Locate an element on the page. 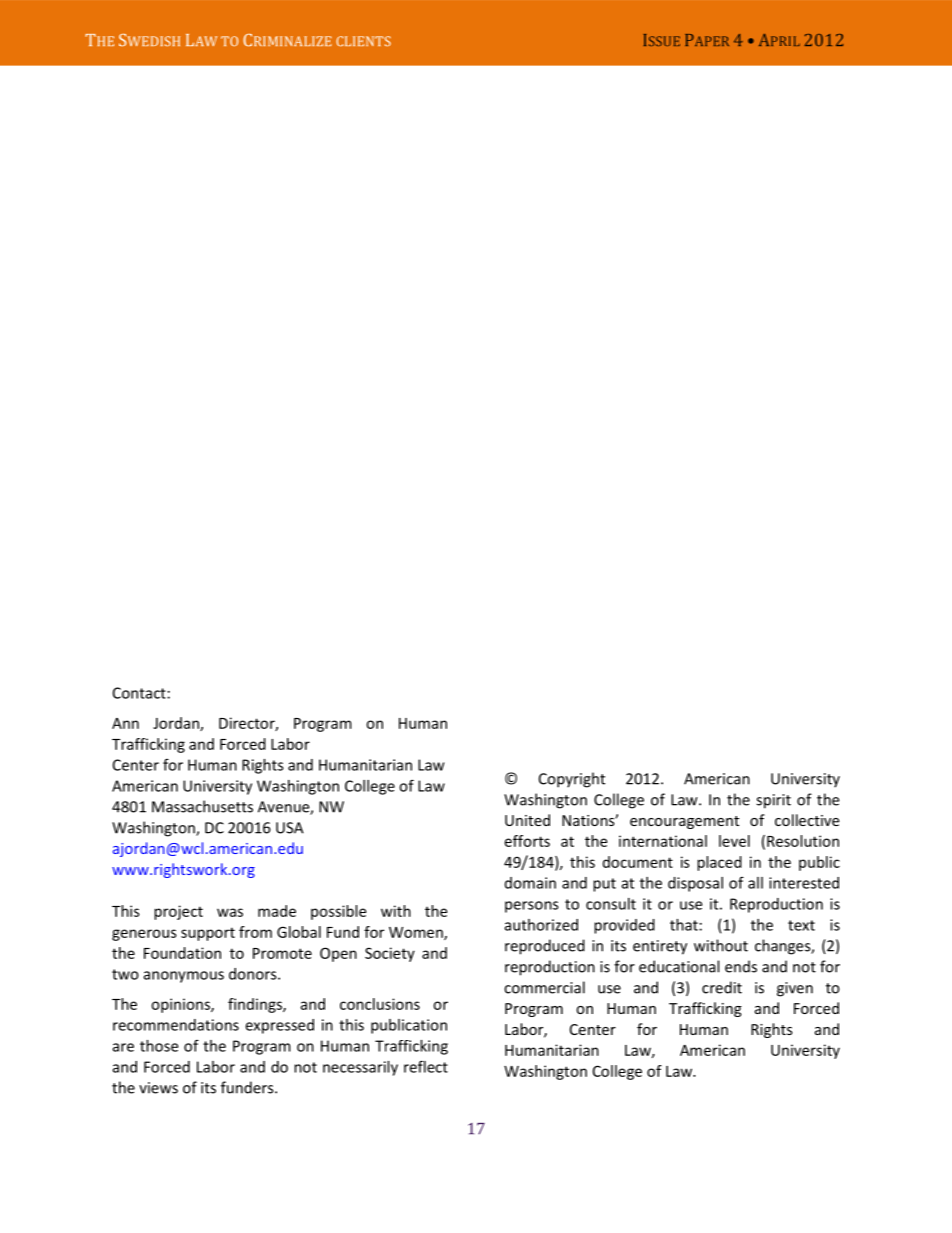 This page has height=1233, width=952. views is located at coordinates (158, 1088).
